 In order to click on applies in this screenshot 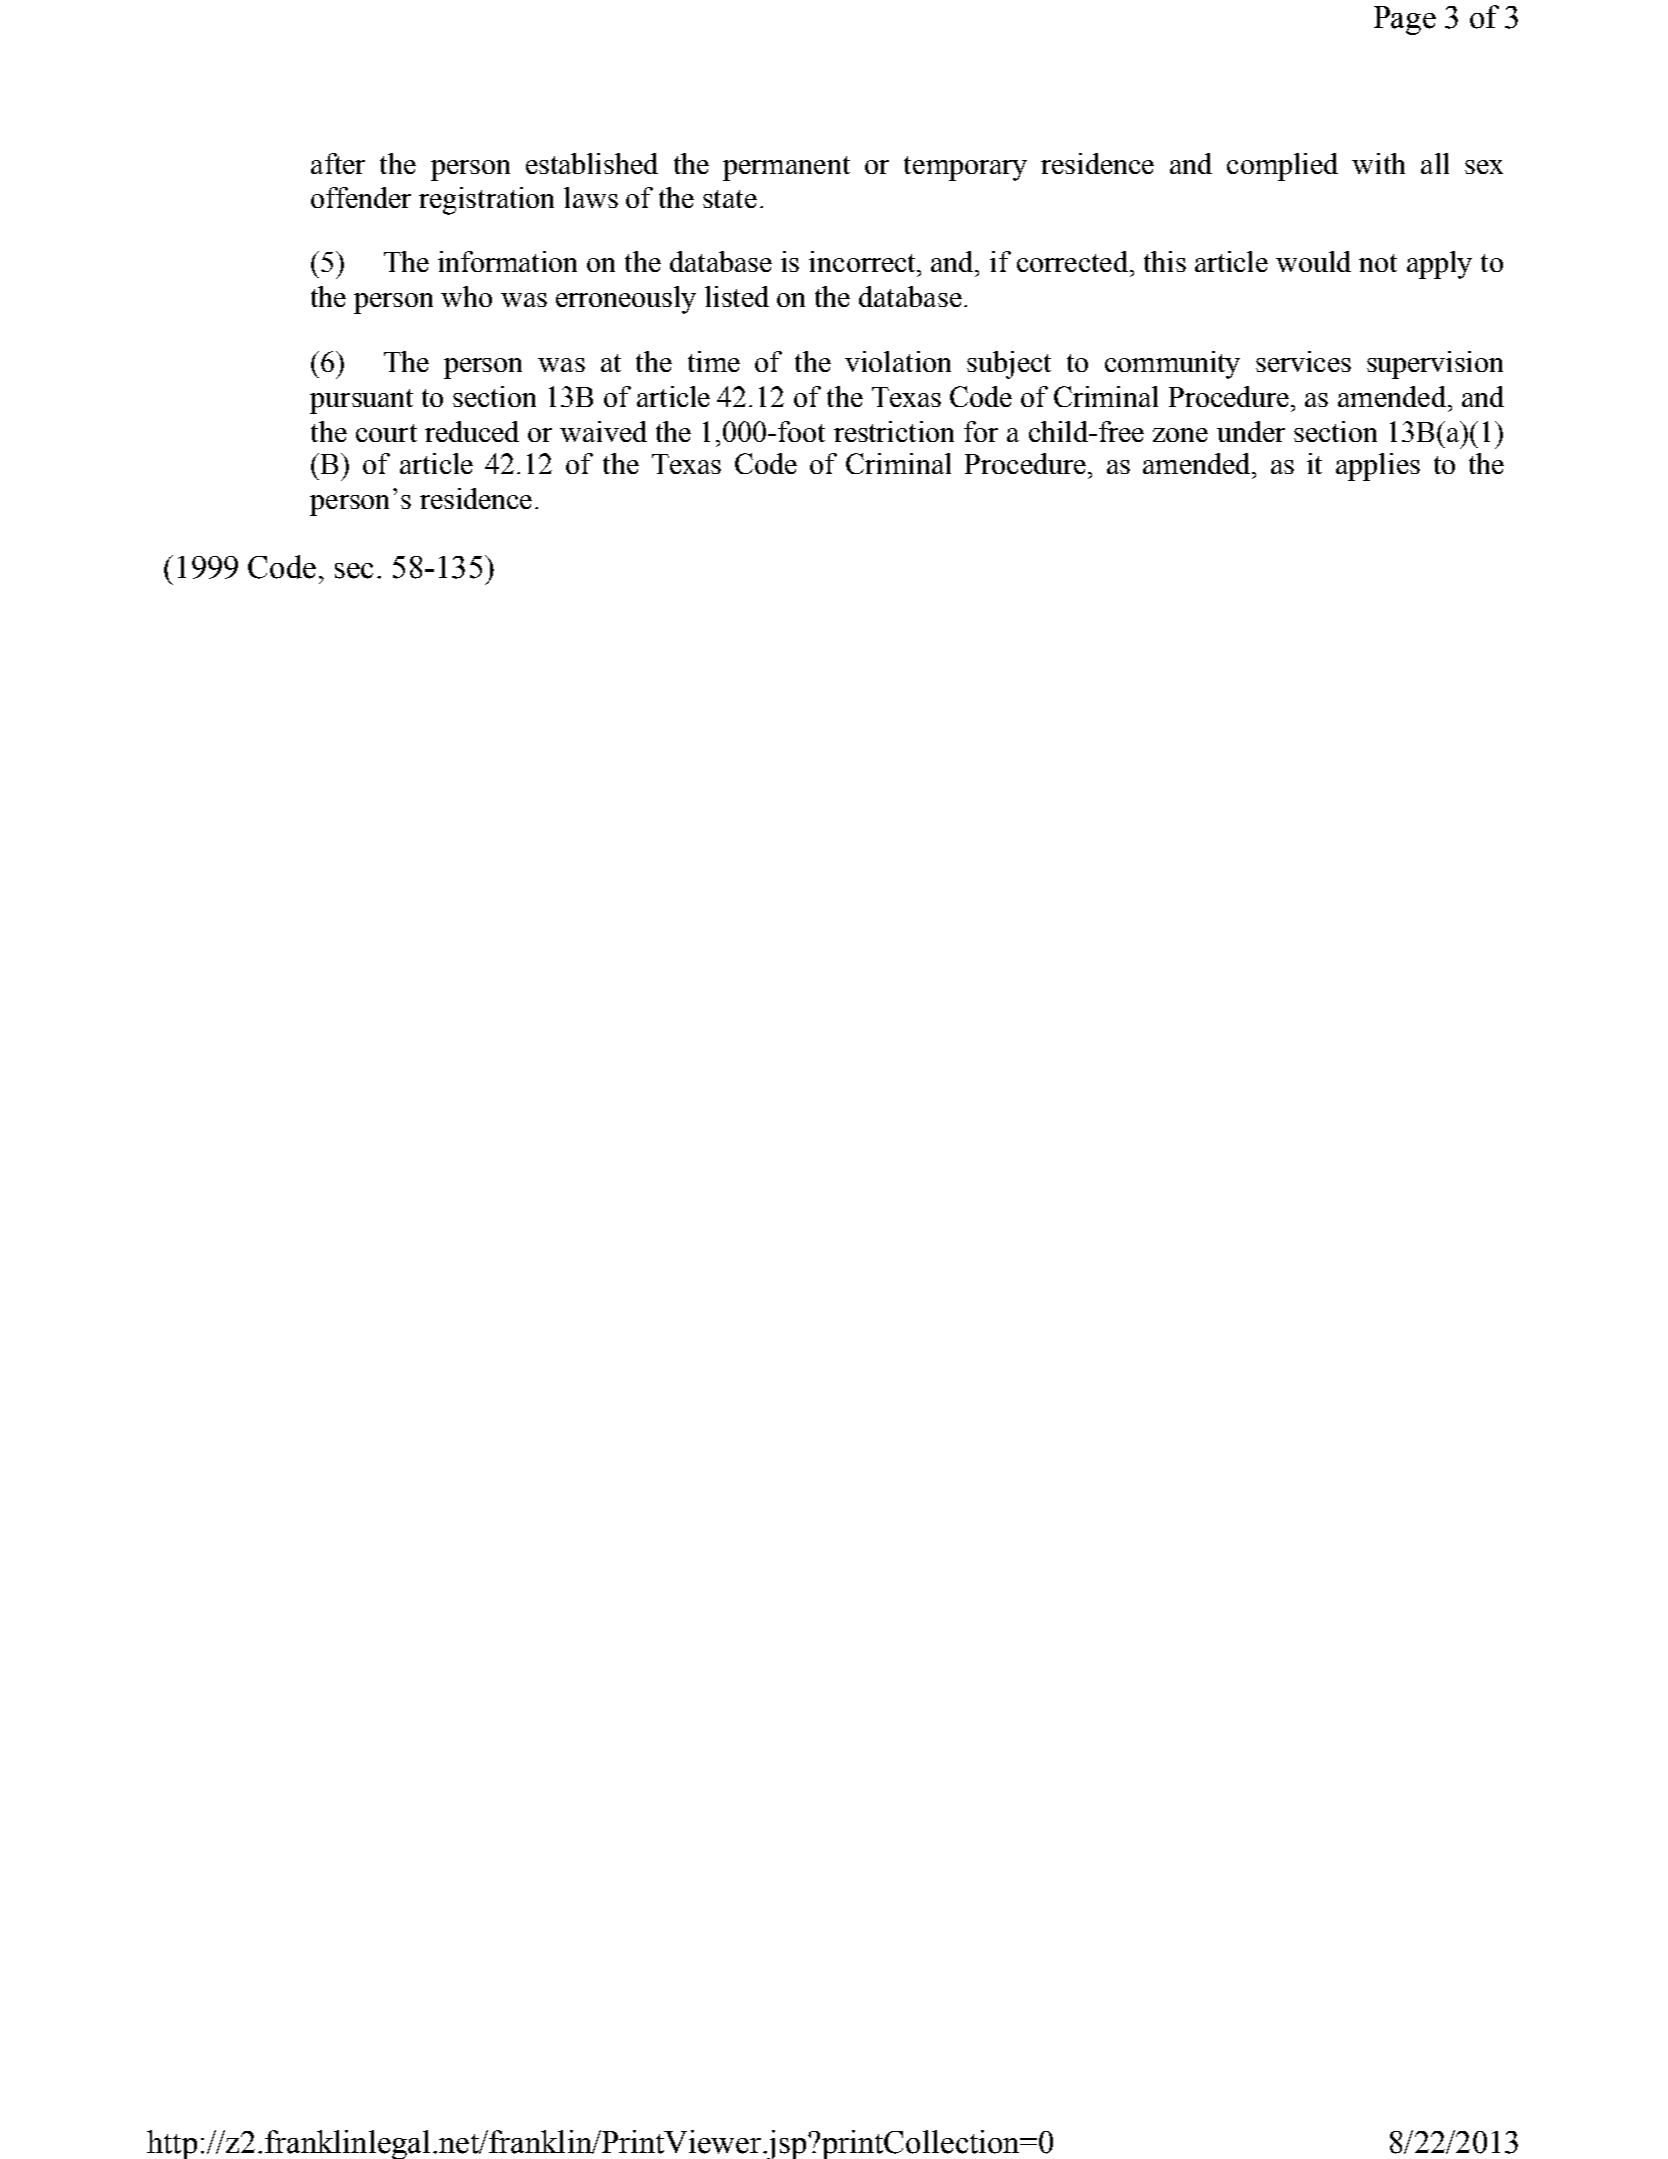, I will do `click(1378, 467)`.
